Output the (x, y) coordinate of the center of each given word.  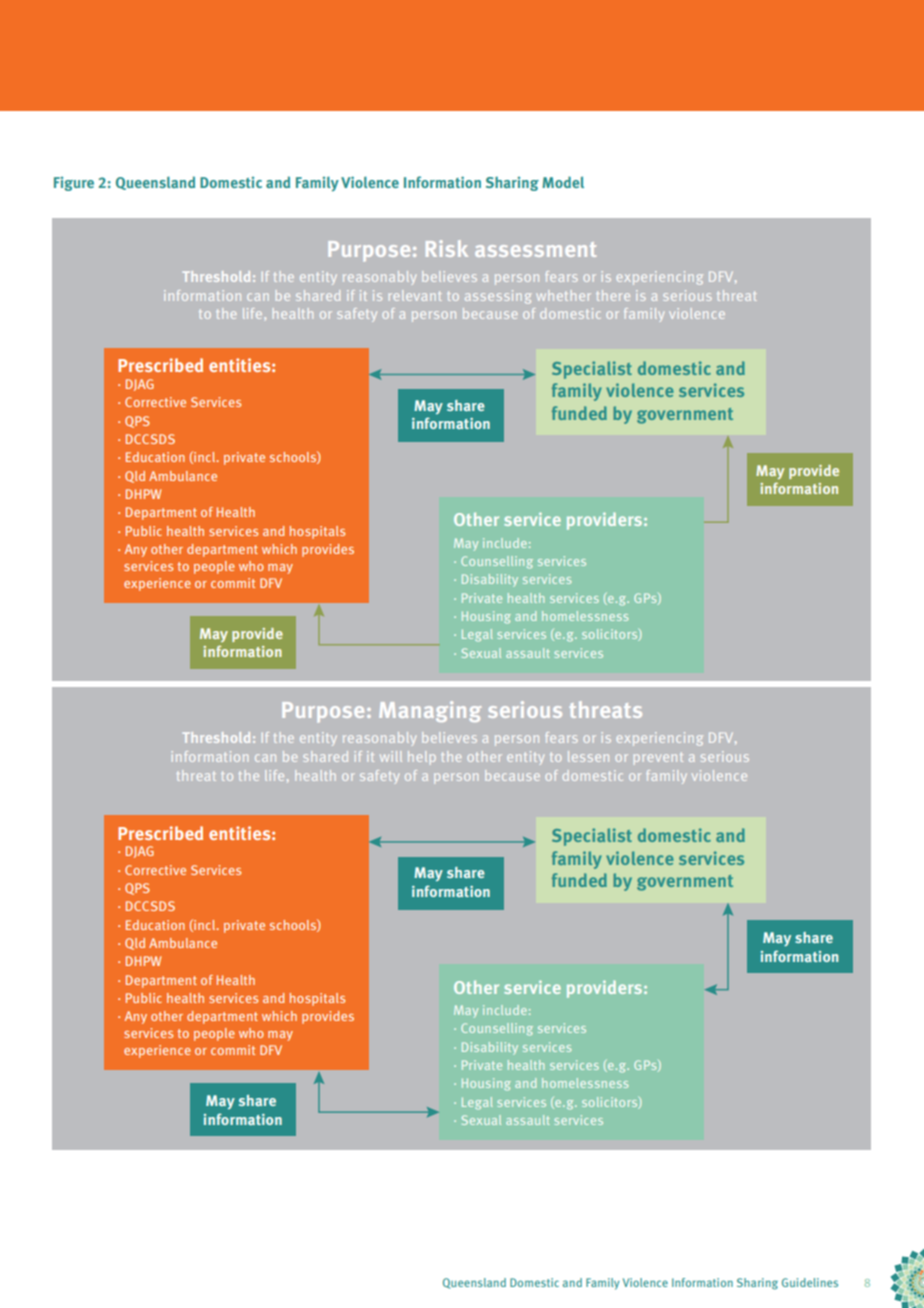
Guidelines (810, 1282)
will (391, 756)
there (613, 295)
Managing (430, 711)
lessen (588, 756)
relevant (415, 295)
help (422, 758)
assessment (535, 249)
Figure (74, 184)
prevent (658, 758)
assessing (498, 297)
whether (564, 295)
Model (563, 182)
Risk (447, 248)
